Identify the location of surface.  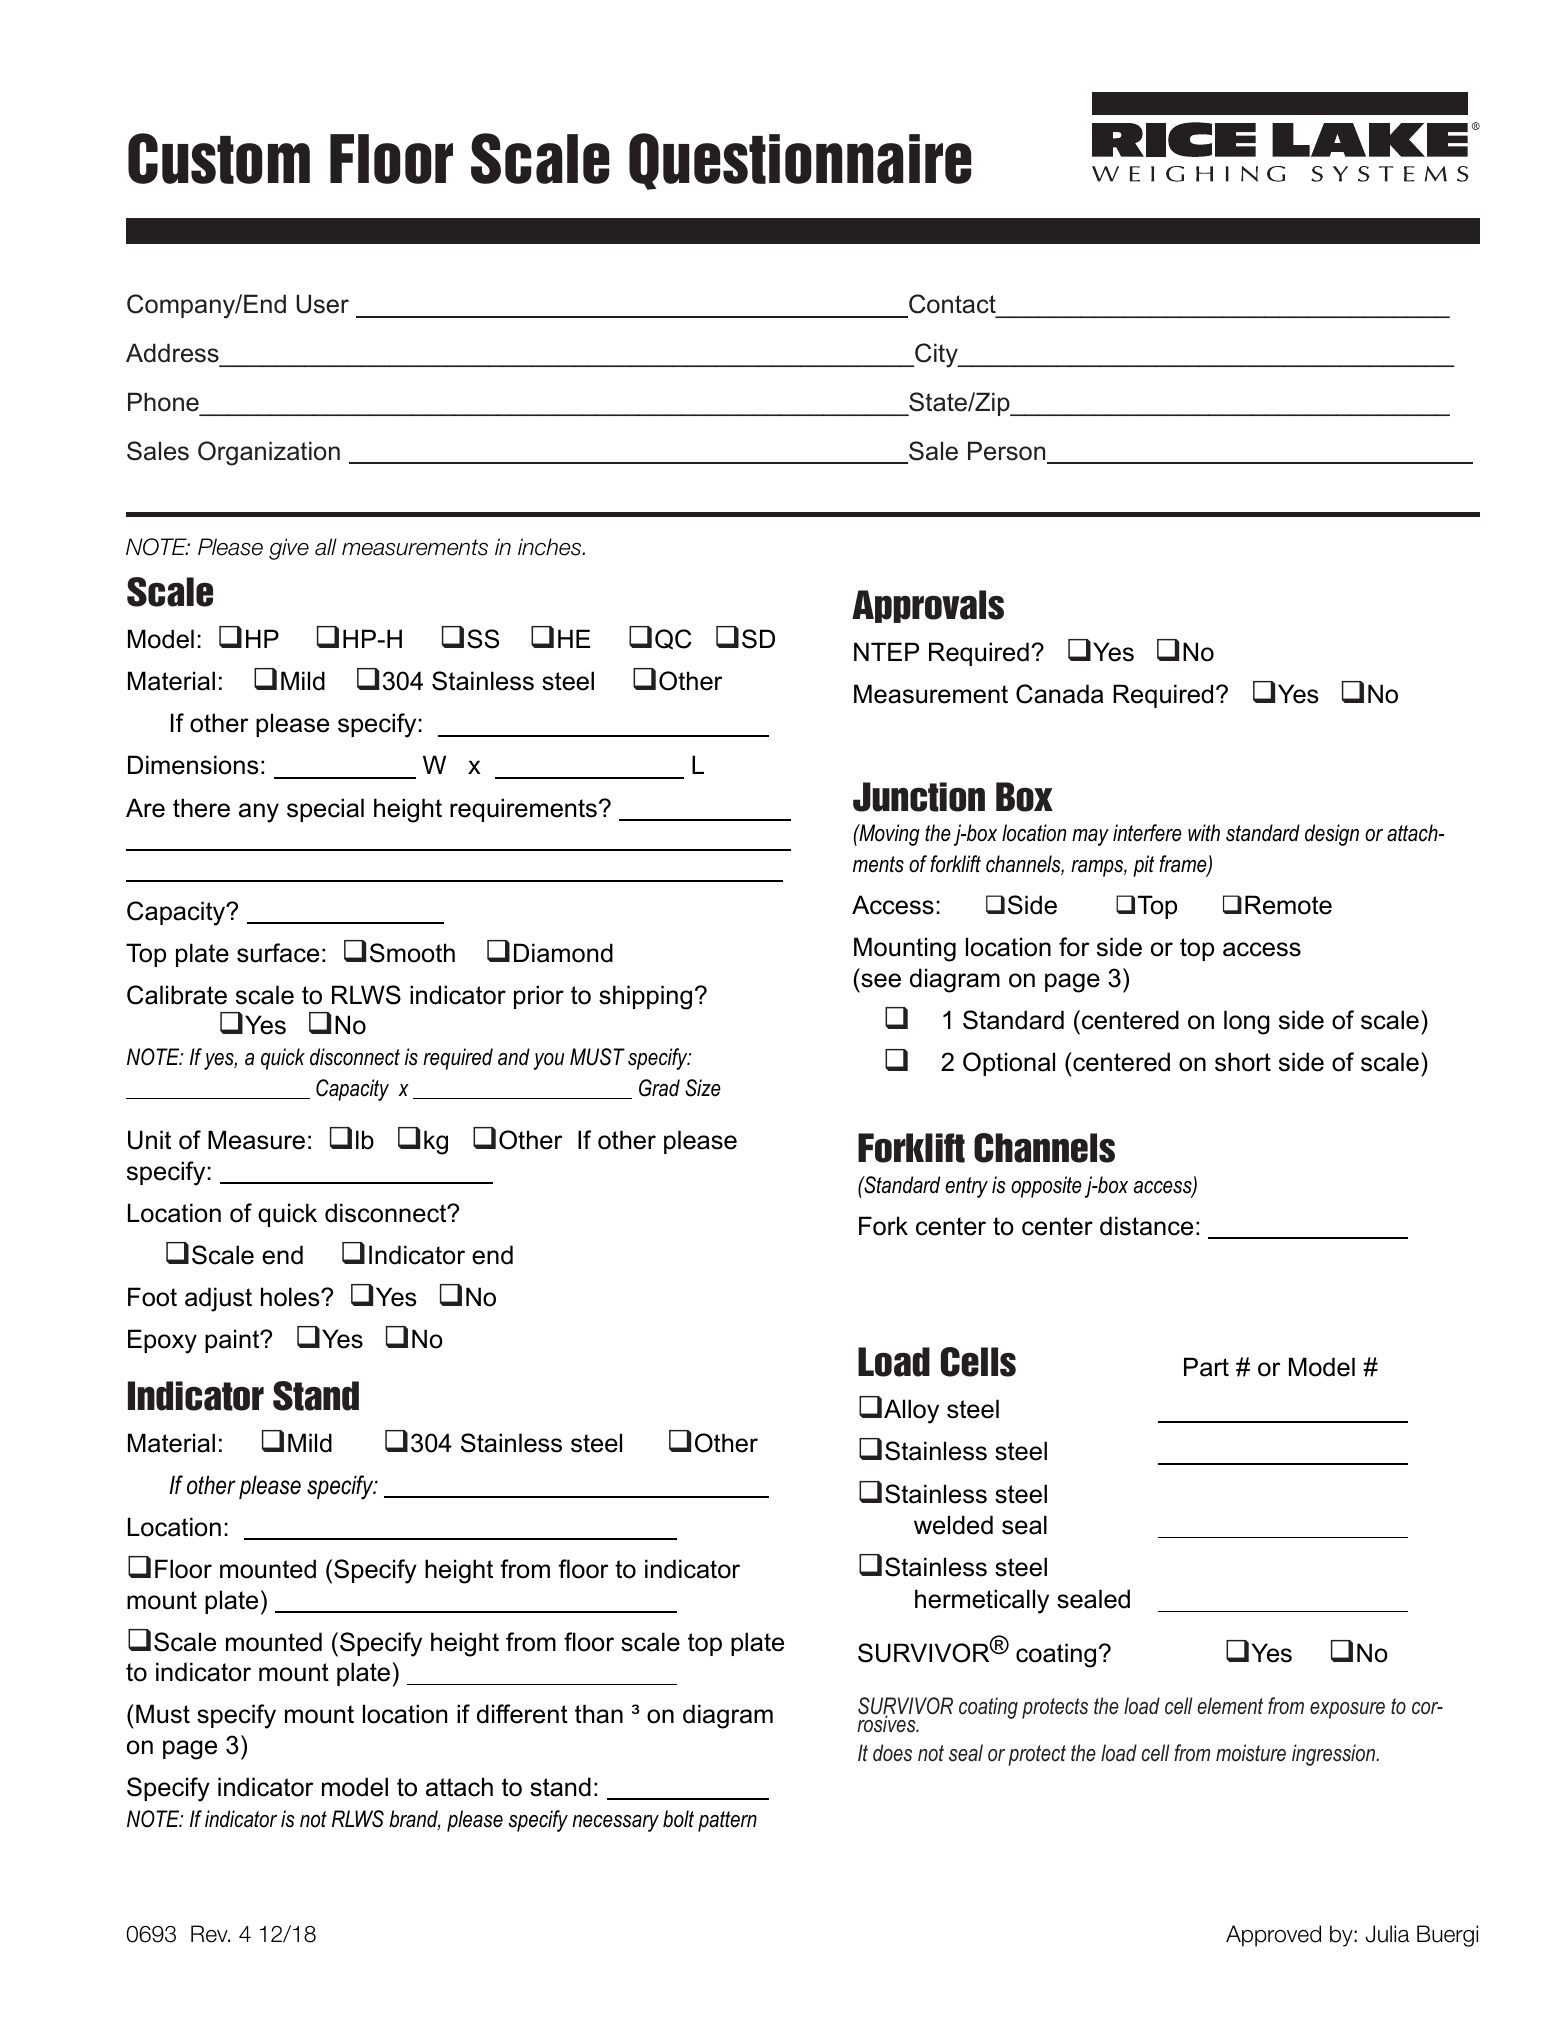
(278, 953).
